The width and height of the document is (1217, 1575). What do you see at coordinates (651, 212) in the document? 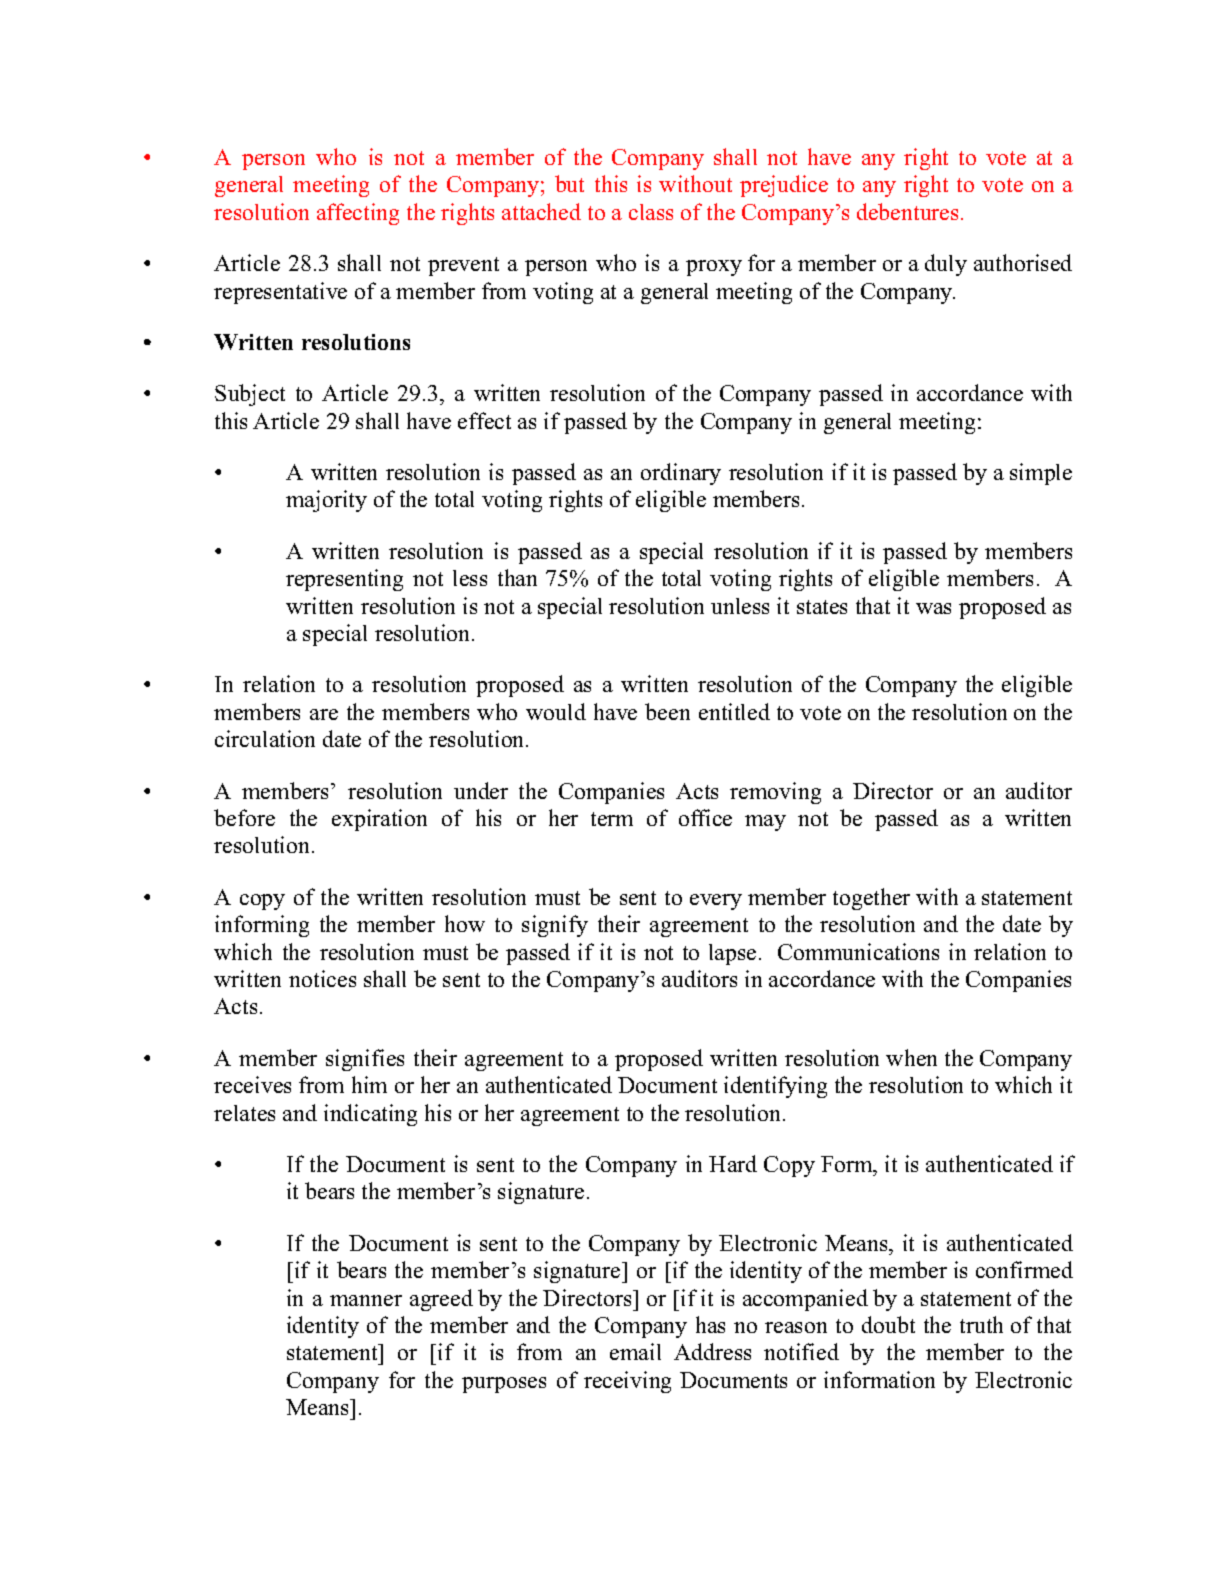
I see `class` at bounding box center [651, 212].
